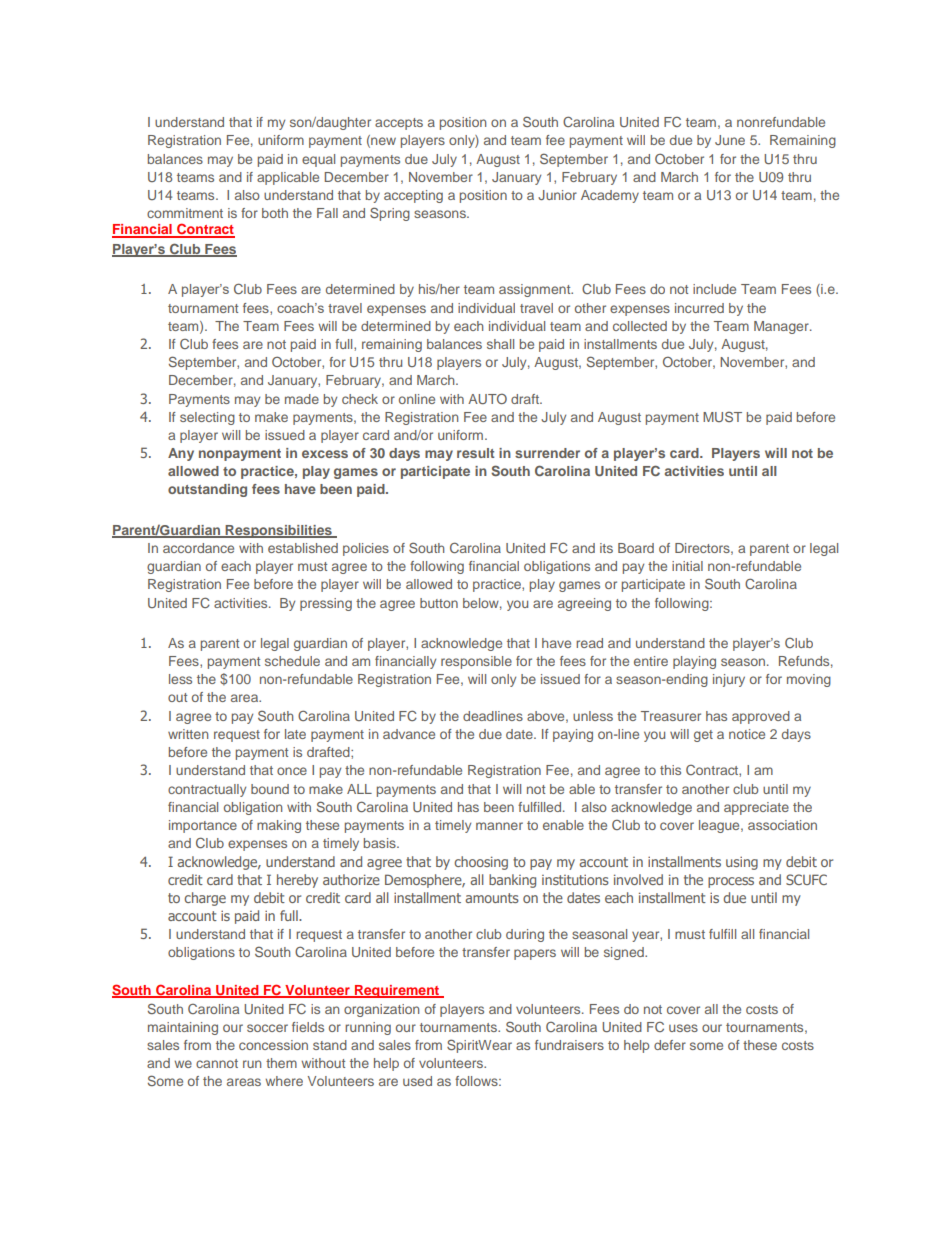 The image size is (952, 1233). I want to click on Junior, so click(557, 195).
